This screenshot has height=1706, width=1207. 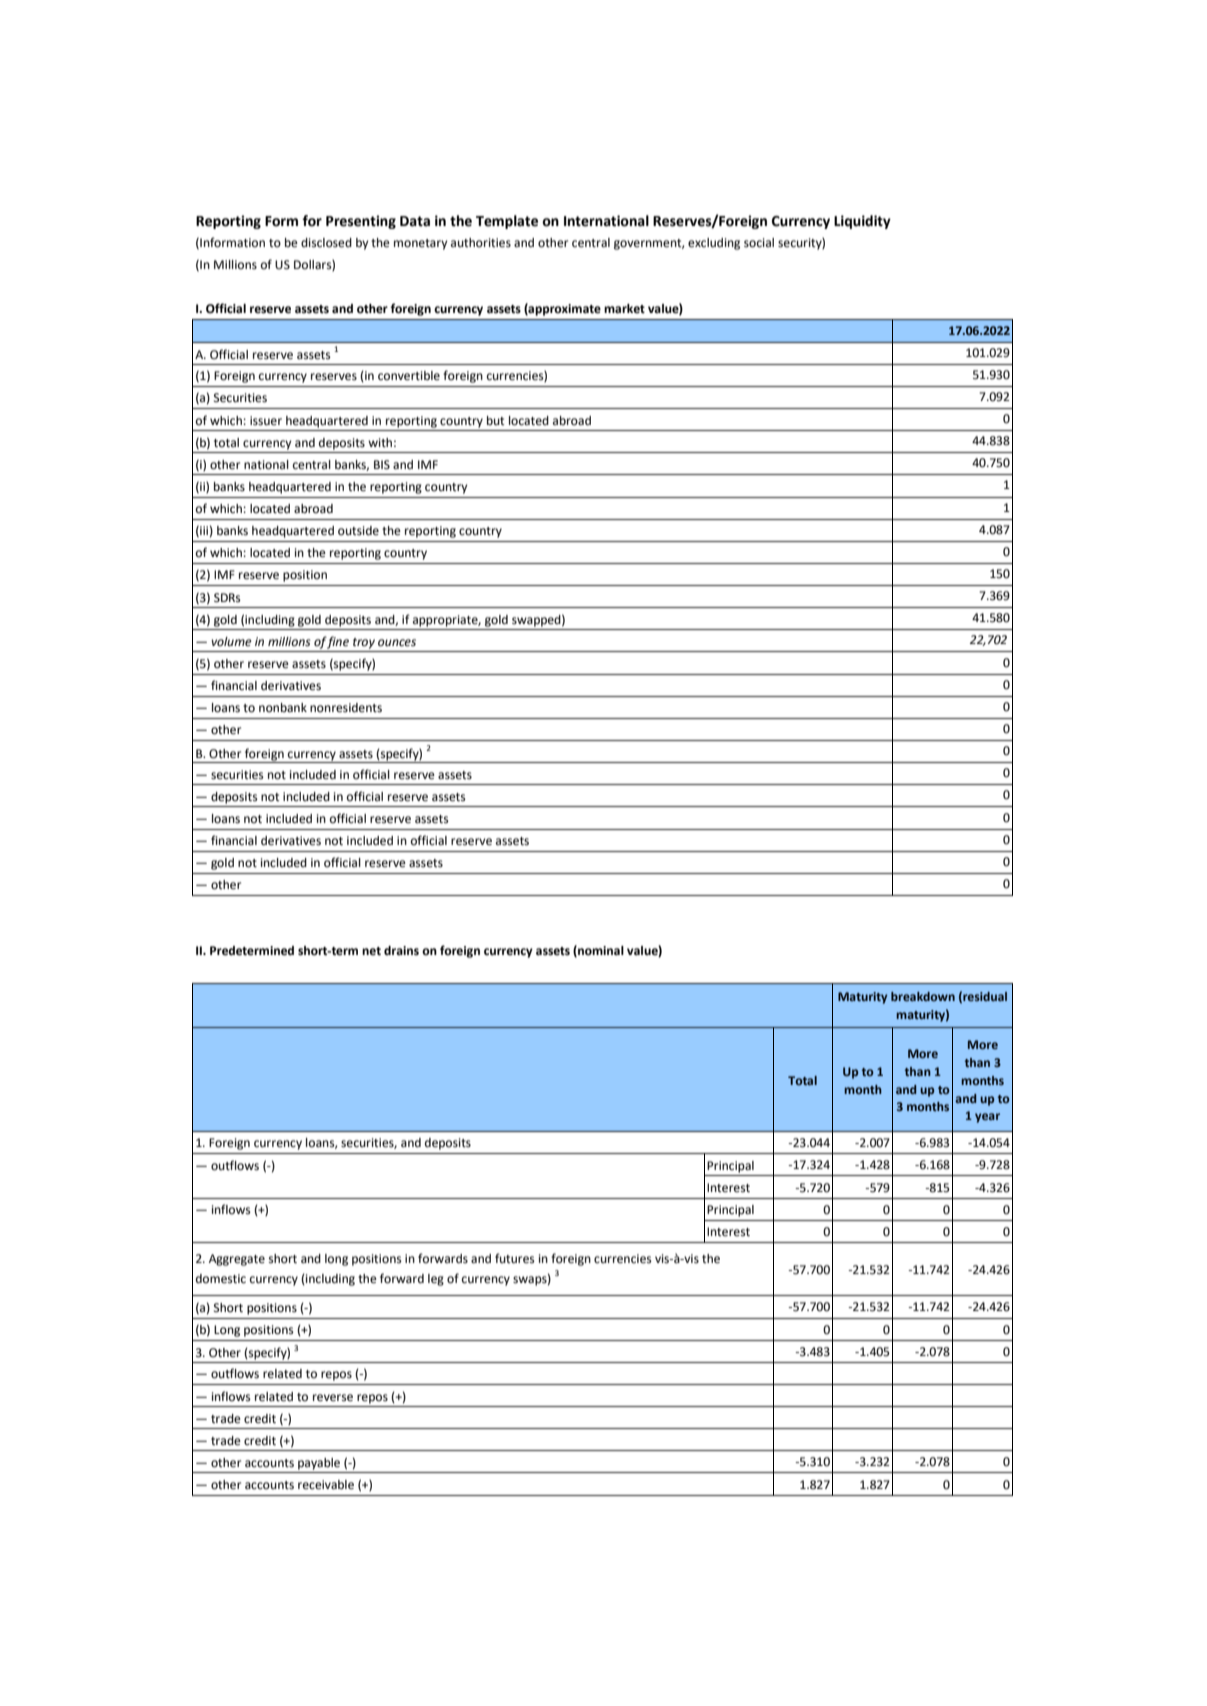 What do you see at coordinates (987, 1118) in the screenshot?
I see `year` at bounding box center [987, 1118].
